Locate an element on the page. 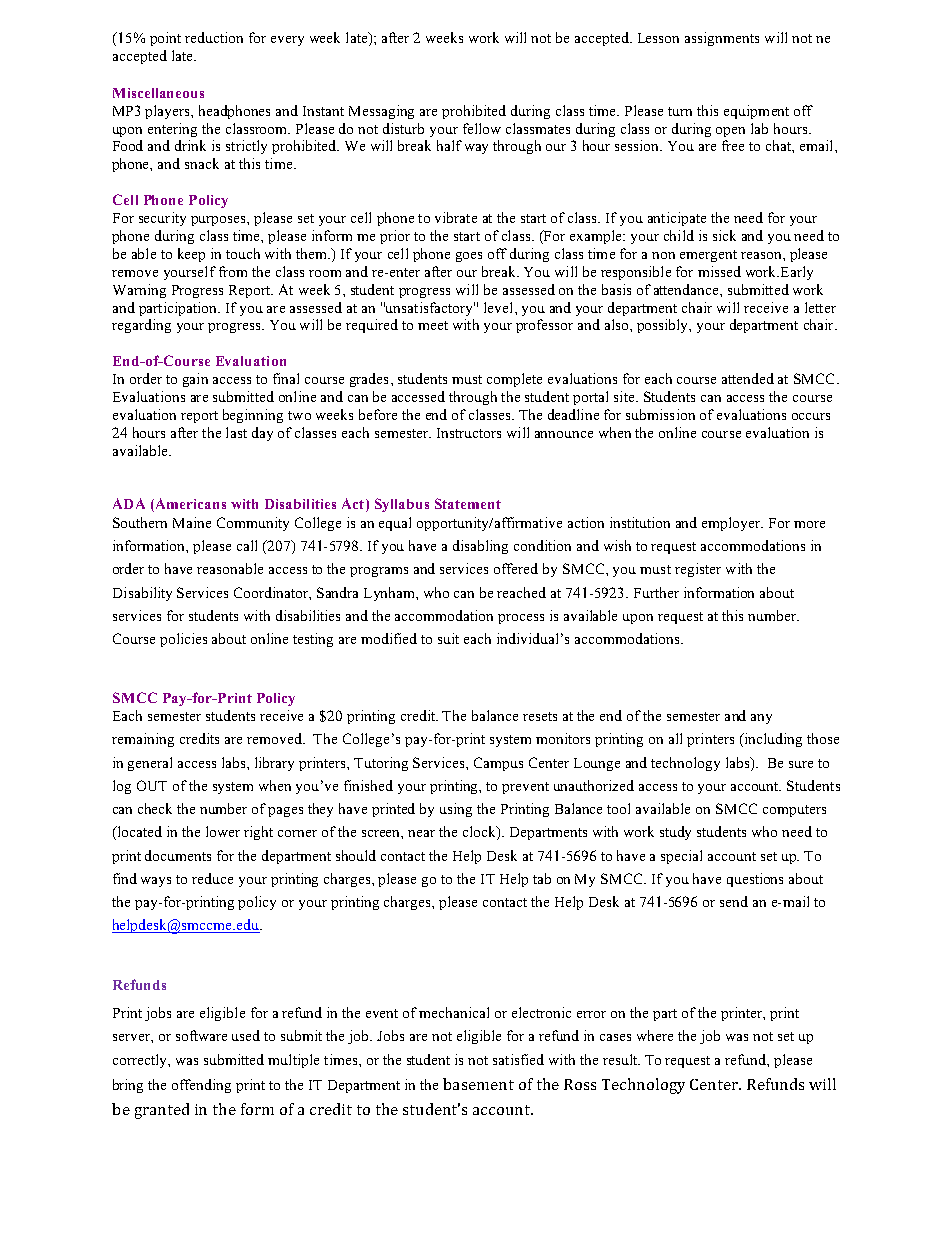  basement is located at coordinates (478, 1084).
